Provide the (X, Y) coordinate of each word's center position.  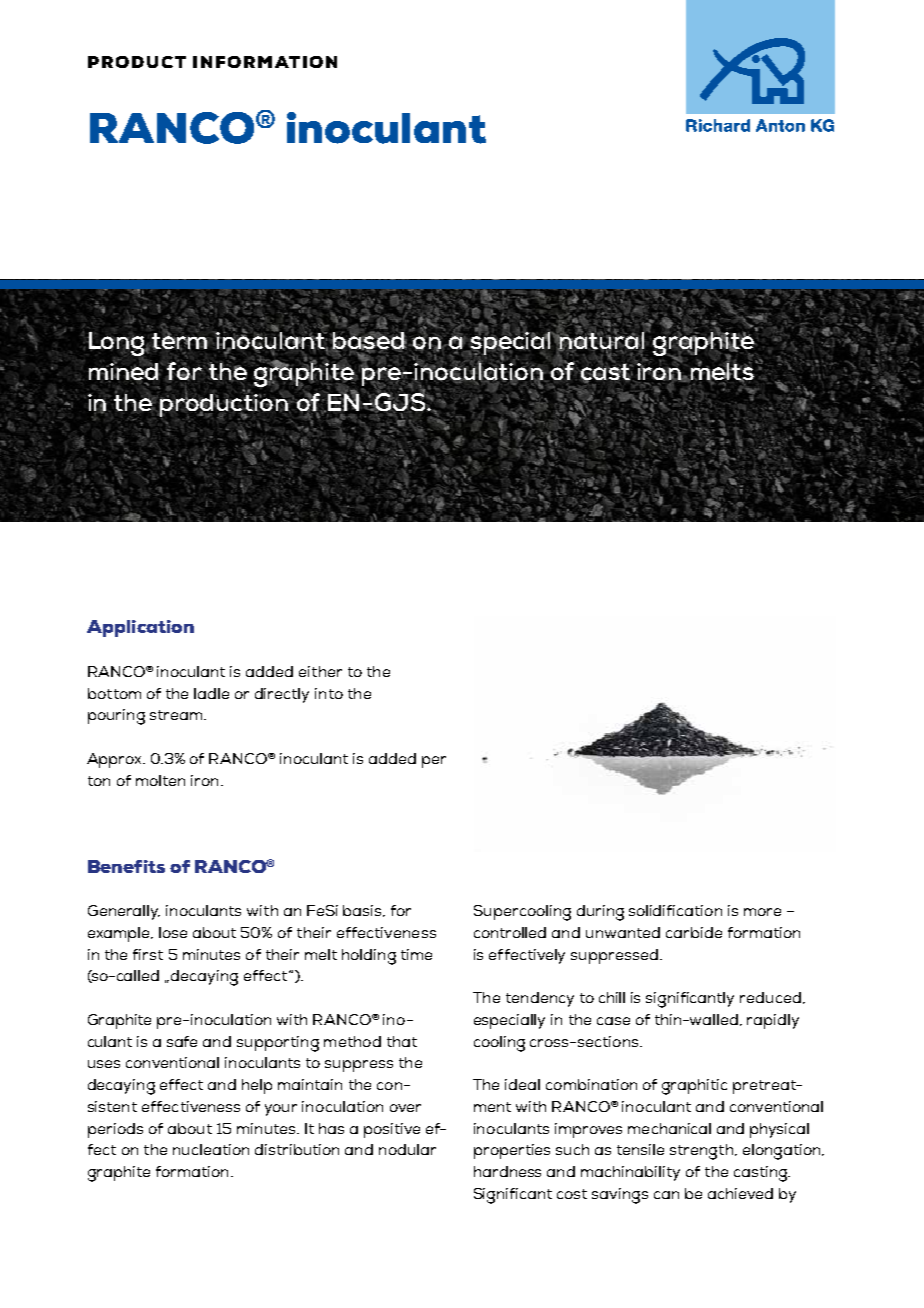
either (320, 671)
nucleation (211, 1149)
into (329, 693)
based (370, 342)
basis (363, 911)
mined (124, 371)
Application (140, 628)
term (179, 340)
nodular (407, 1149)
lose (173, 932)
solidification (675, 910)
